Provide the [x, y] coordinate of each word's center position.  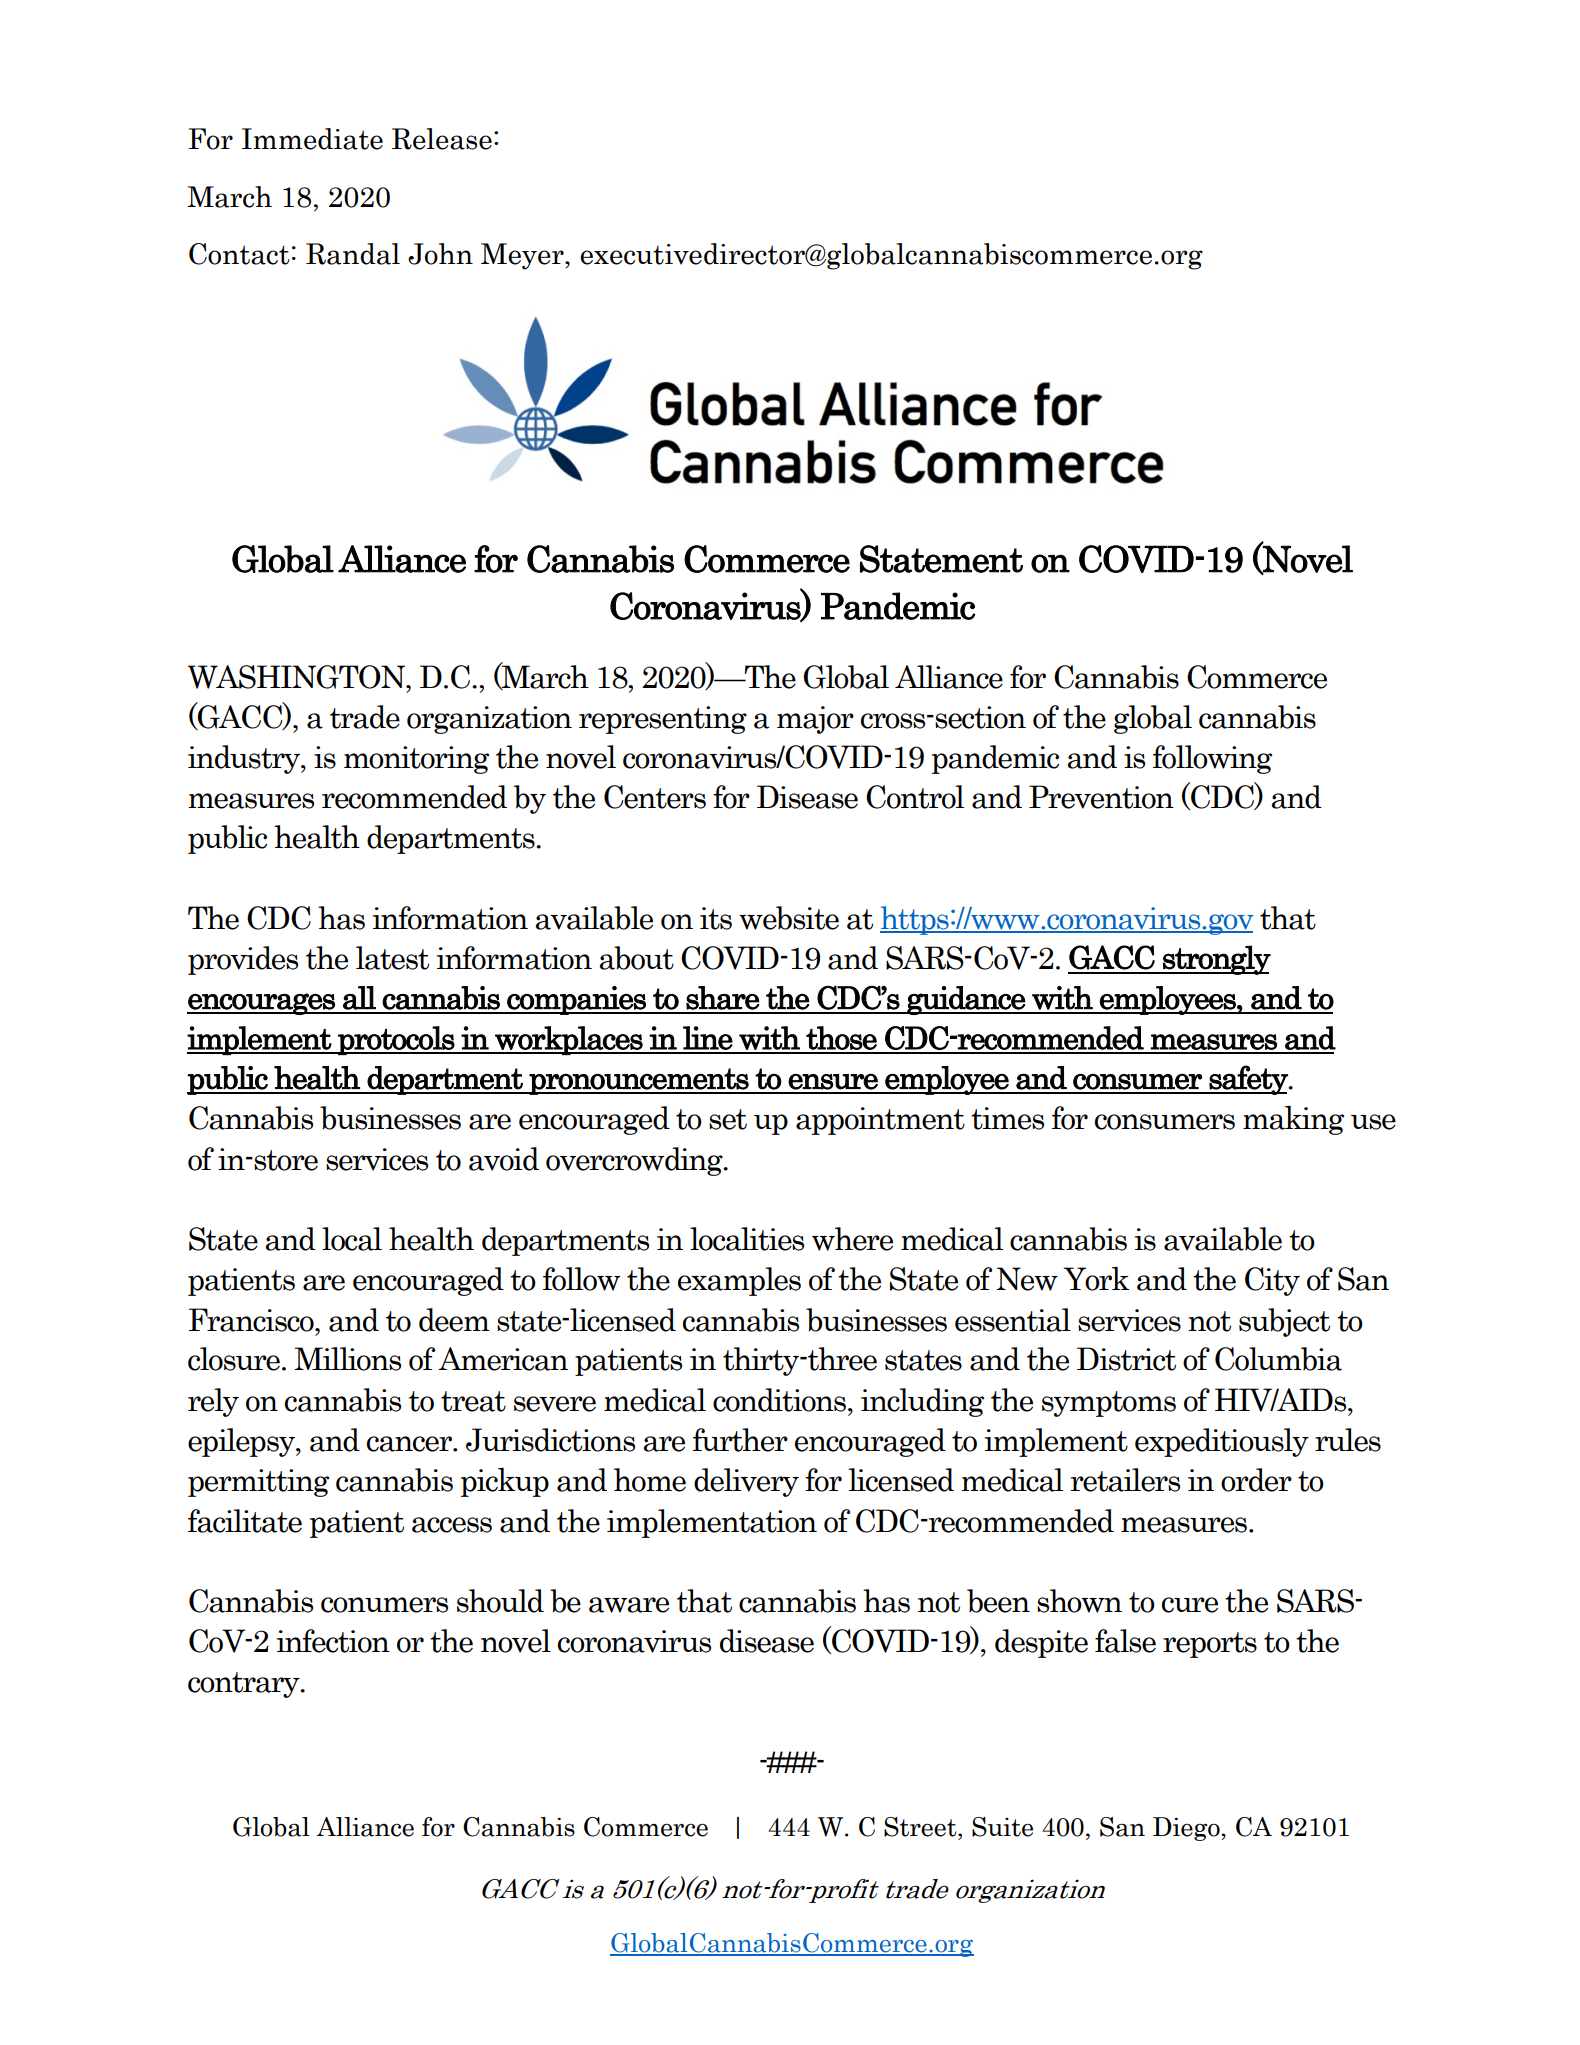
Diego [1187, 1829]
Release [442, 139]
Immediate [312, 139]
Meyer [523, 256]
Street [921, 1827]
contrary [245, 1685]
